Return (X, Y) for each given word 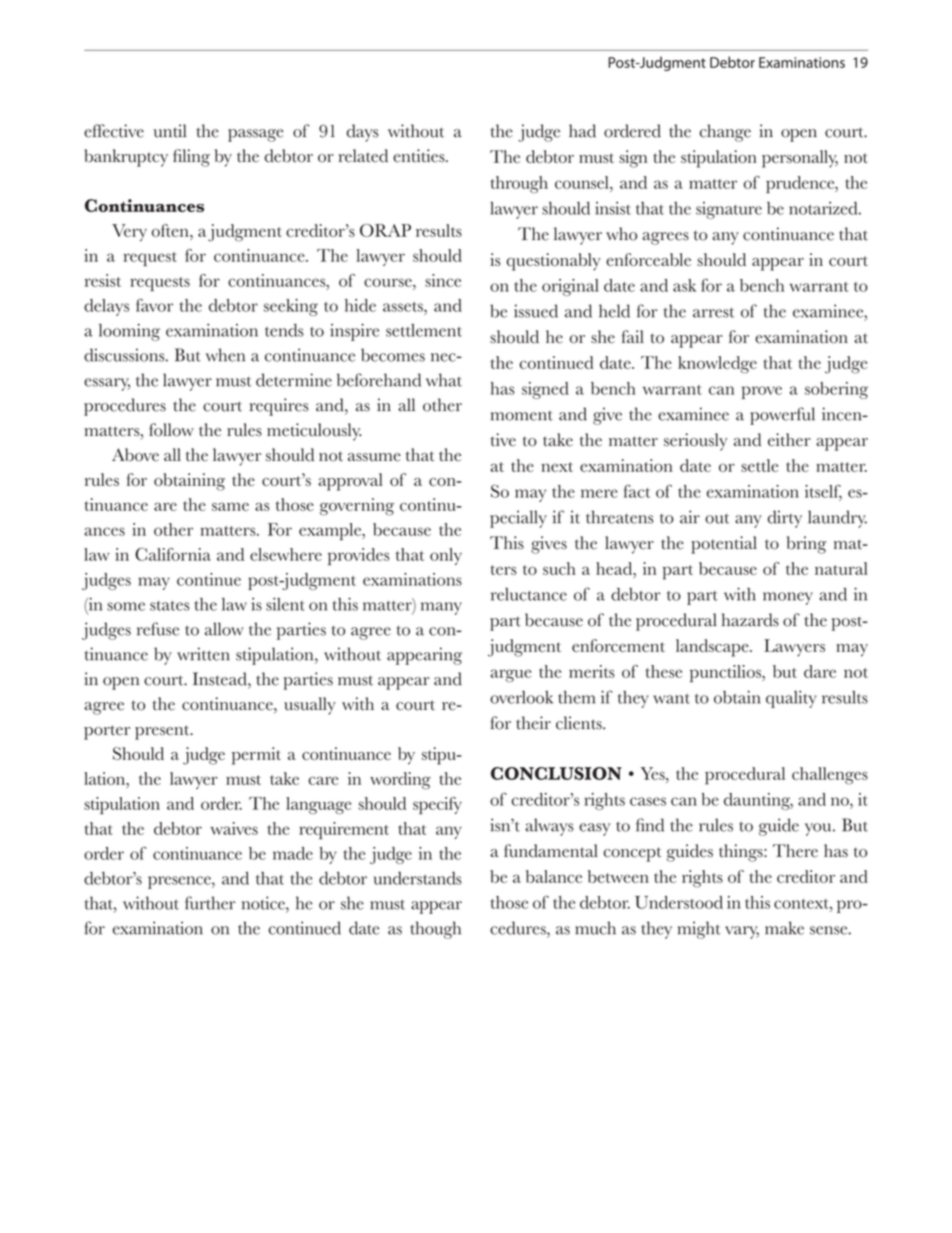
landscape (713, 648)
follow (171, 430)
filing (191, 158)
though (435, 930)
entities (420, 156)
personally (800, 159)
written (203, 654)
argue (510, 675)
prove (761, 392)
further (210, 903)
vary (742, 932)
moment (522, 416)
